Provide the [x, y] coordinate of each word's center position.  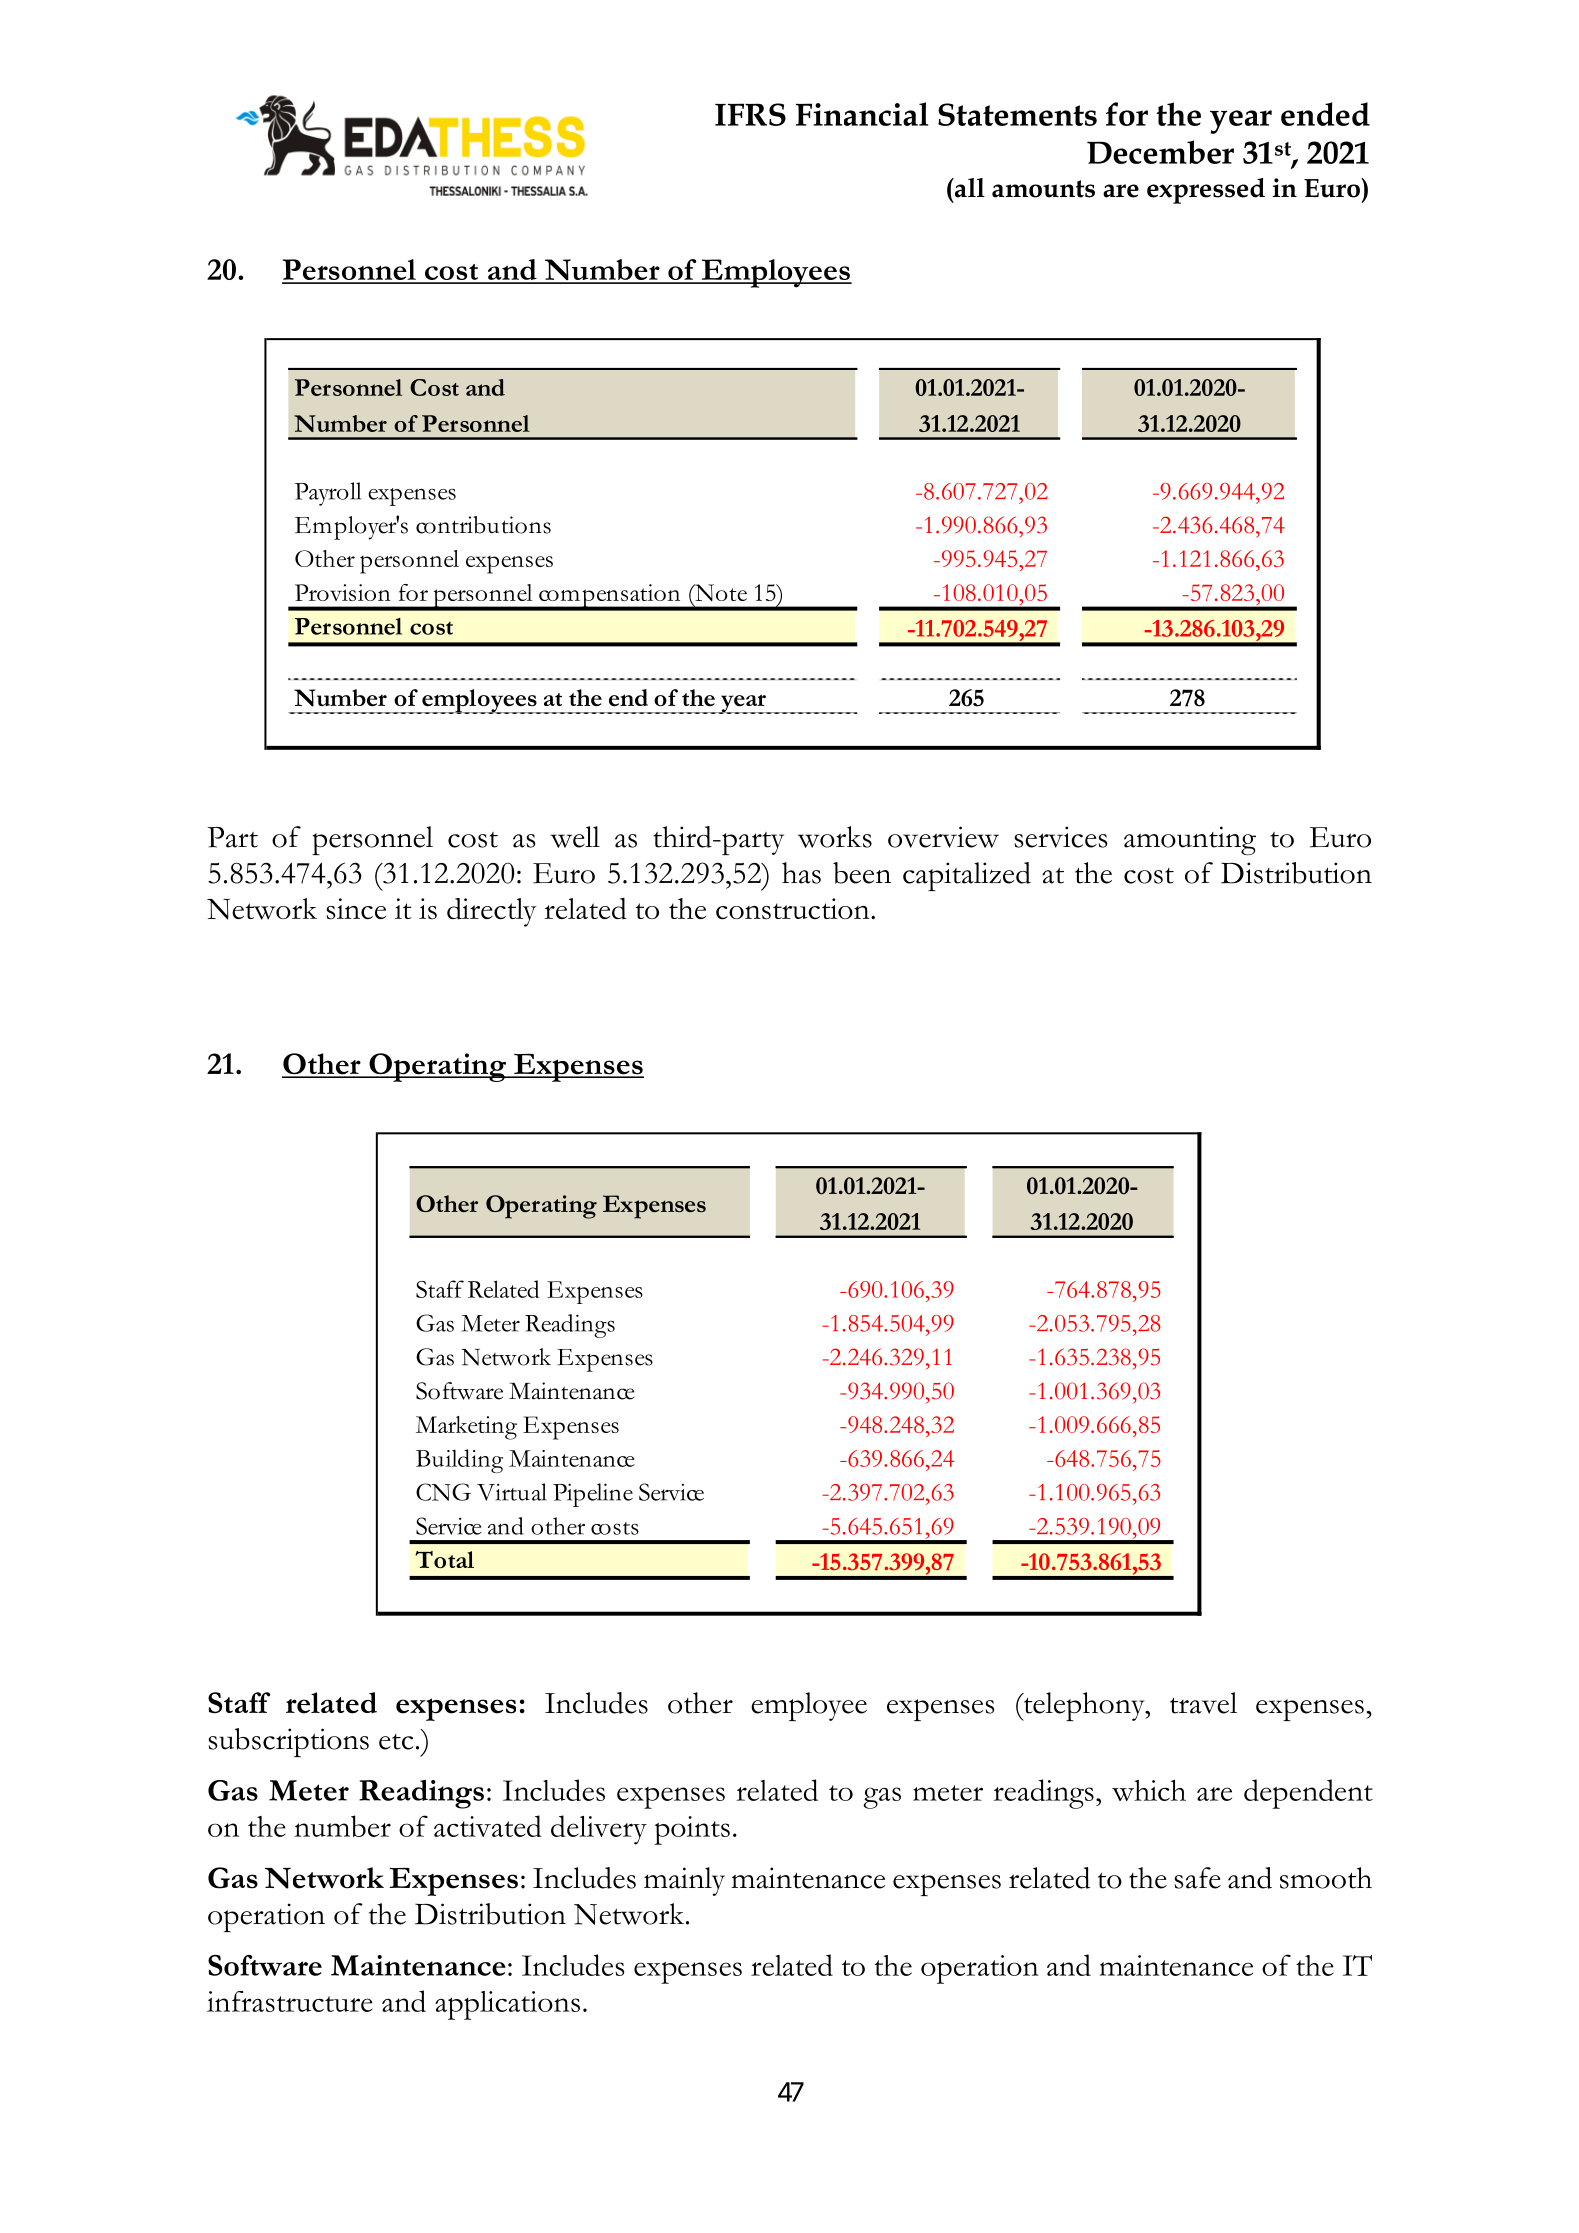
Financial [862, 114]
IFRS [750, 114]
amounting [1190, 841]
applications [507, 2005]
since [356, 909]
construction [794, 909]
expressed [1206, 191]
